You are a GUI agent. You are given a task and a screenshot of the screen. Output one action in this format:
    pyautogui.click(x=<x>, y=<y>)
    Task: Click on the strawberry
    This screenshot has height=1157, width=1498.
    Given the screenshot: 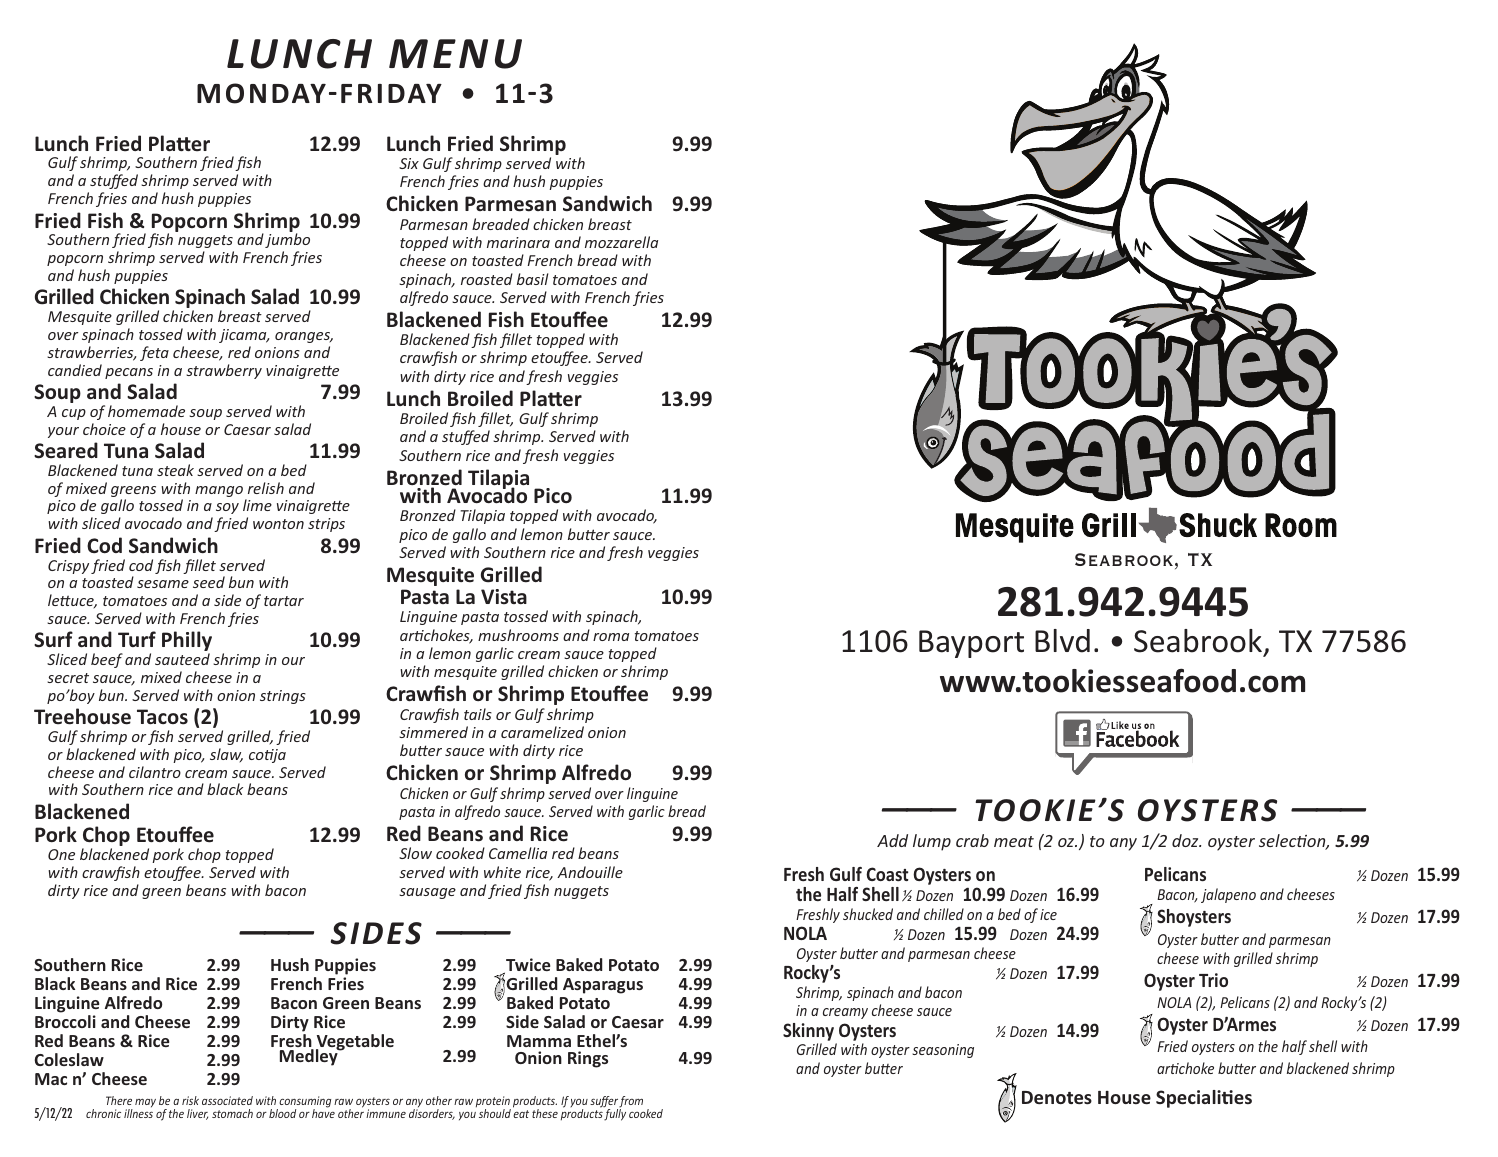 What is the action you would take?
    pyautogui.click(x=224, y=371)
